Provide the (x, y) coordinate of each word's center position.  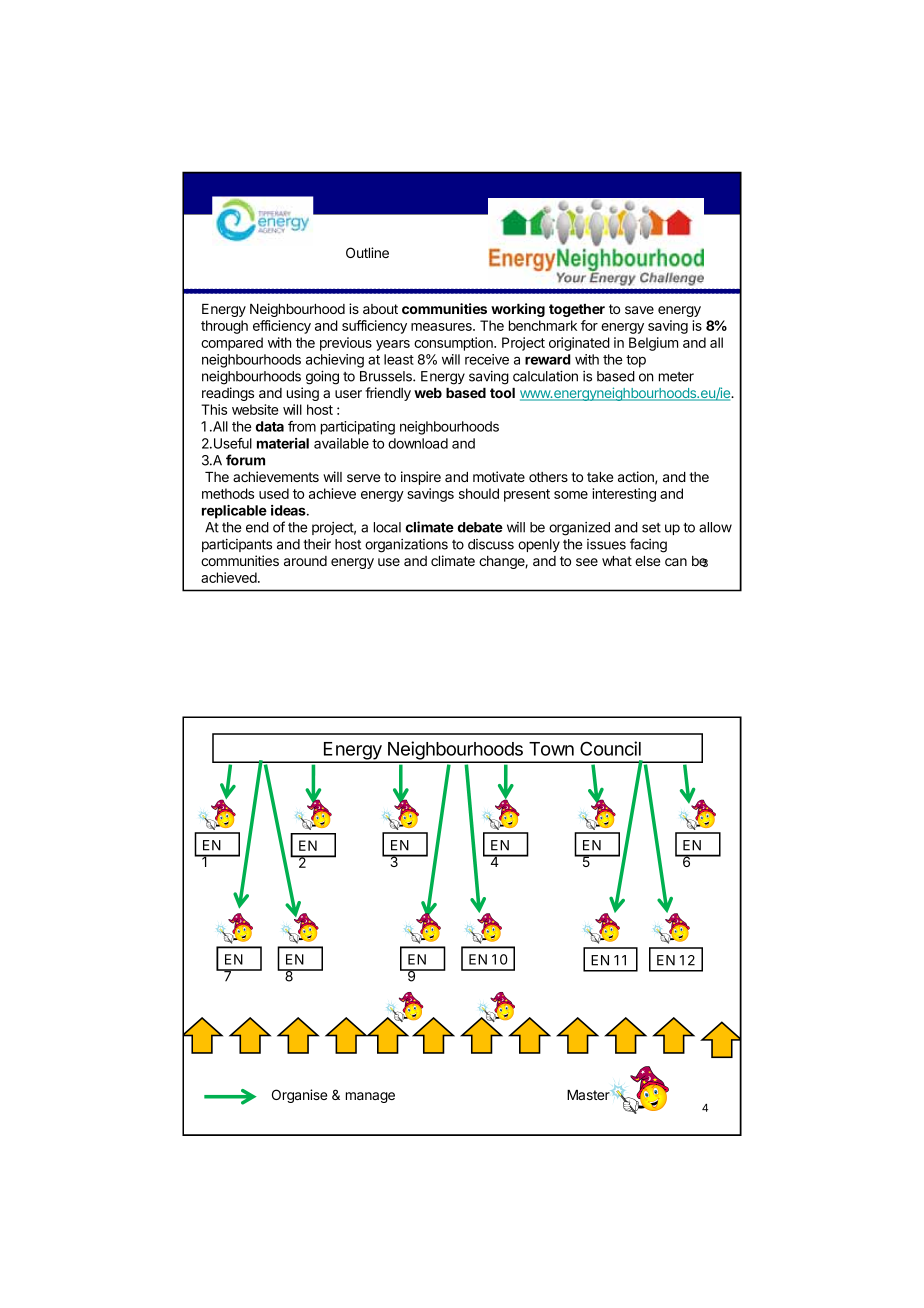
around (305, 561)
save (639, 310)
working (518, 310)
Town (551, 749)
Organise (299, 1096)
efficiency (282, 327)
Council (610, 748)
